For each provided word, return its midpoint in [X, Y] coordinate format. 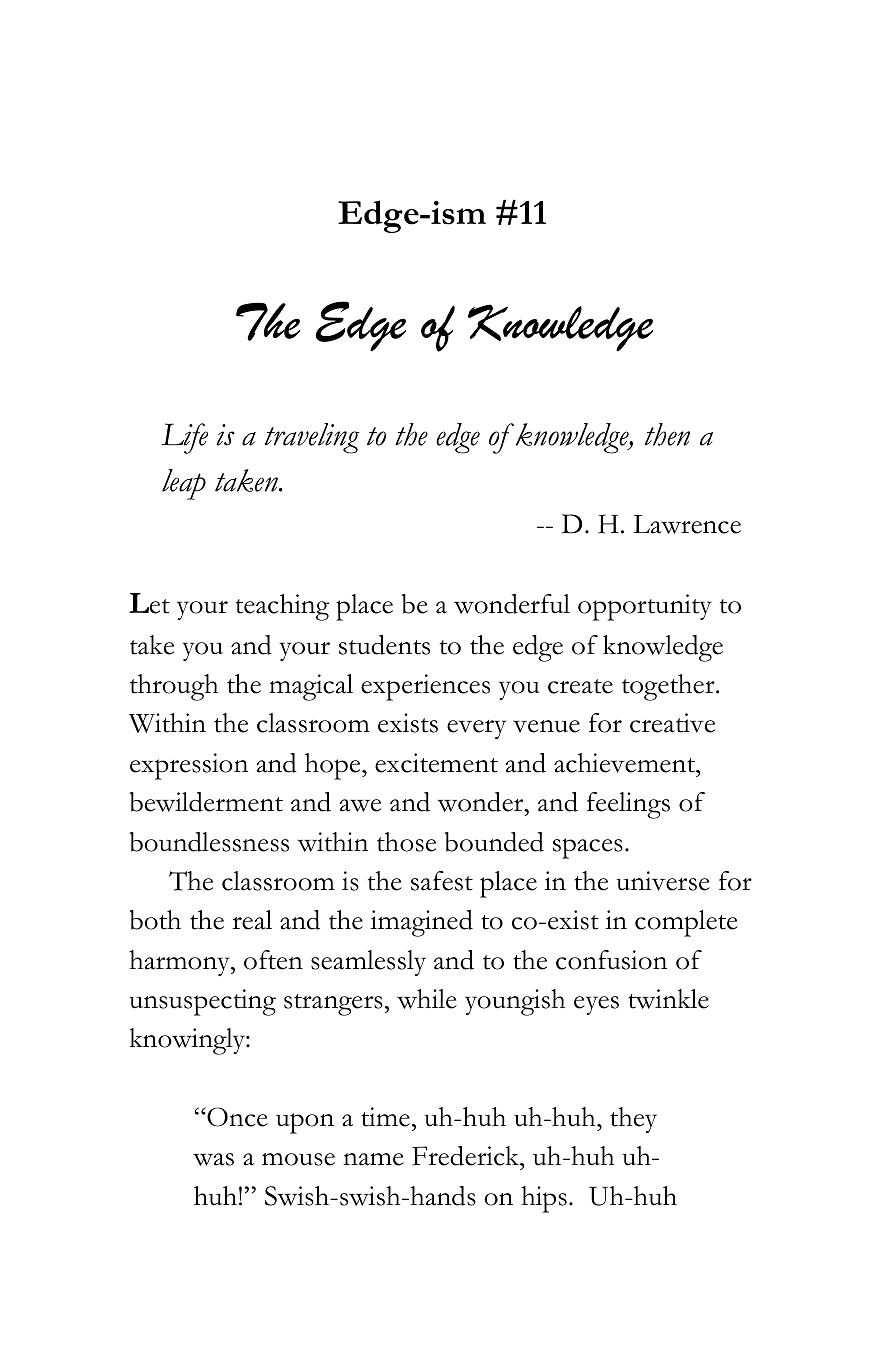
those [406, 842]
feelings [628, 805]
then [667, 434]
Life [184, 438]
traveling [312, 438]
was [213, 1159]
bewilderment [206, 802]
